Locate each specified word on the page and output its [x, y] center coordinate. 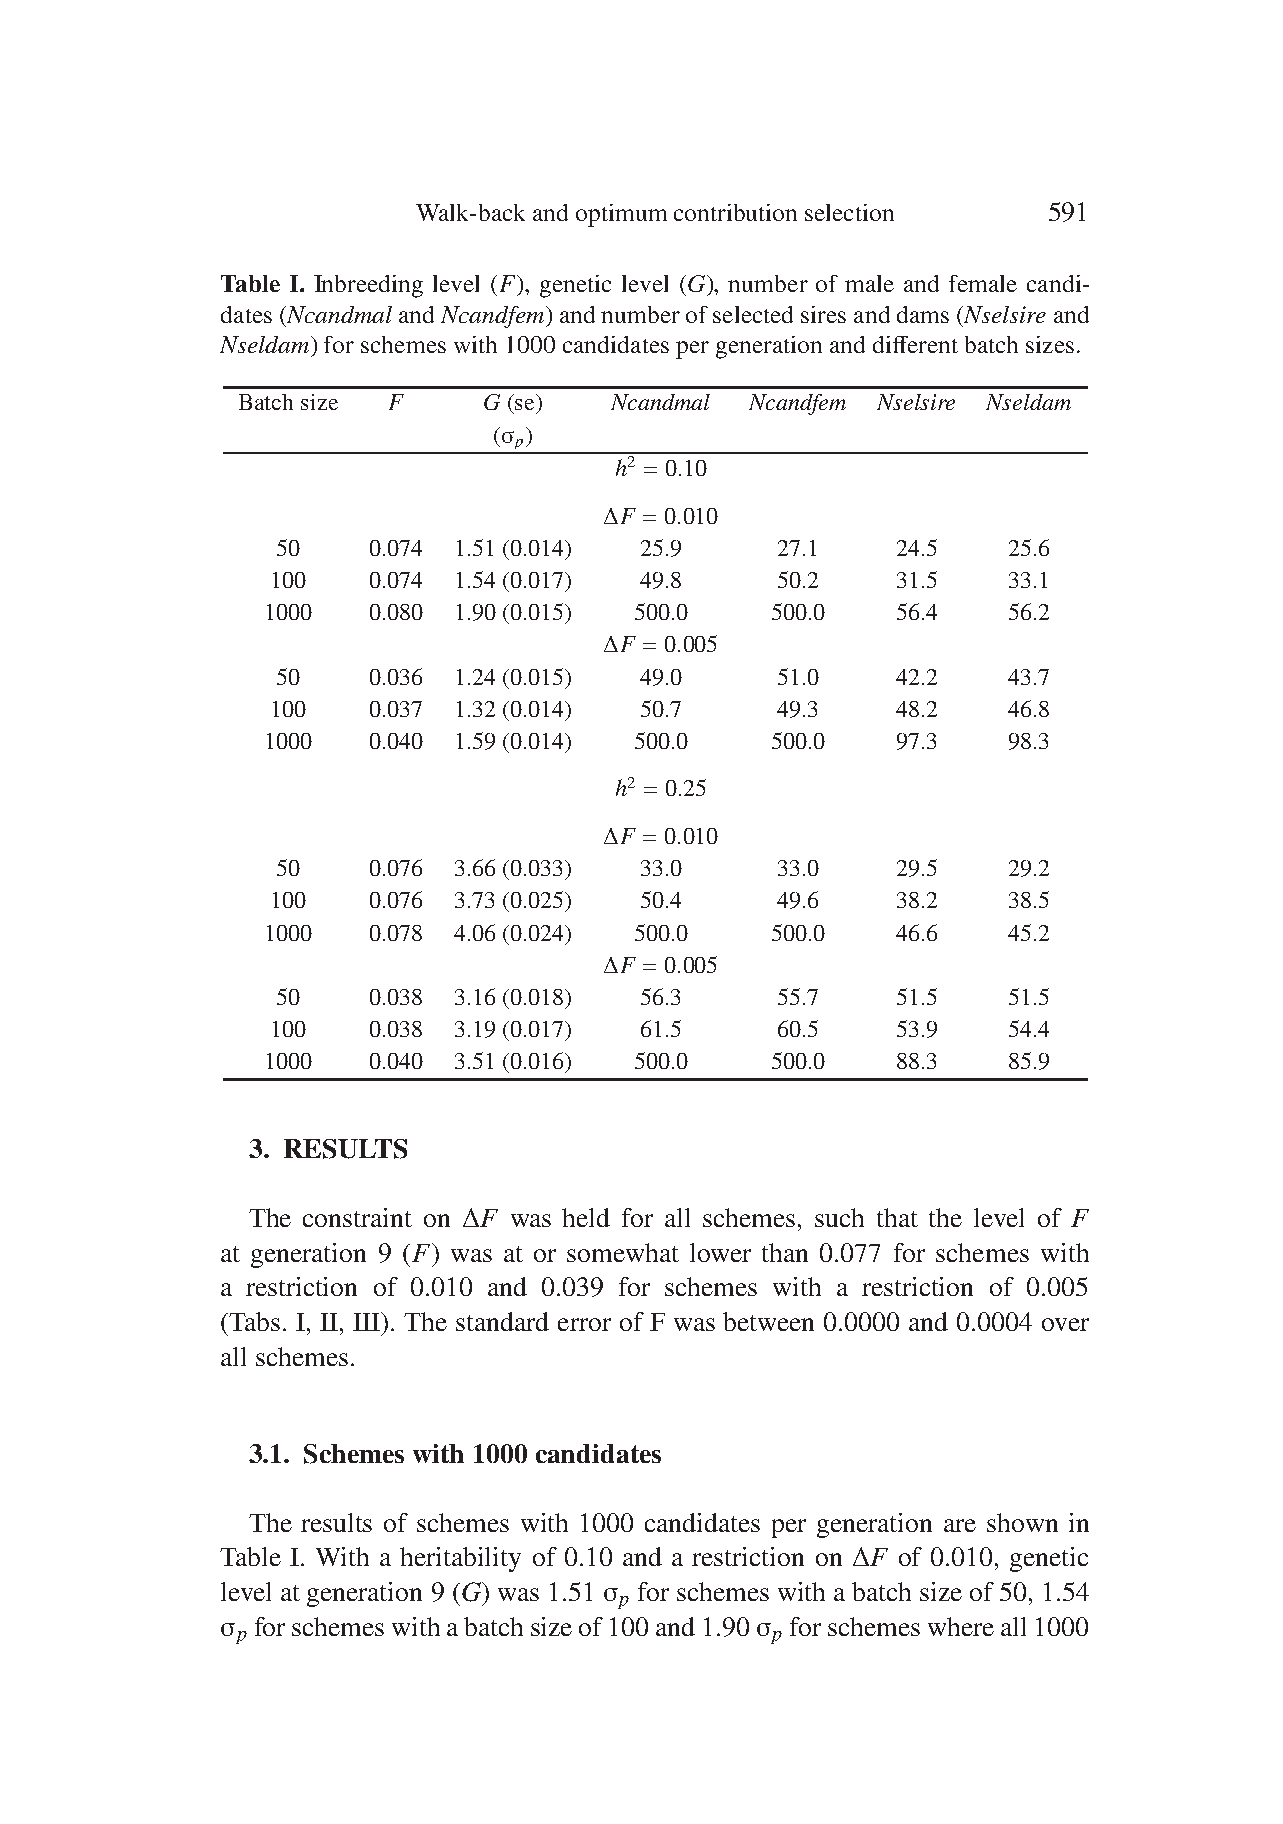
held [586, 1217]
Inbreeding [368, 286]
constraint [357, 1217]
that [897, 1217]
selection [849, 212]
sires [823, 314]
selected [753, 314]
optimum [621, 215]
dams [923, 314]
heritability [460, 1559]
